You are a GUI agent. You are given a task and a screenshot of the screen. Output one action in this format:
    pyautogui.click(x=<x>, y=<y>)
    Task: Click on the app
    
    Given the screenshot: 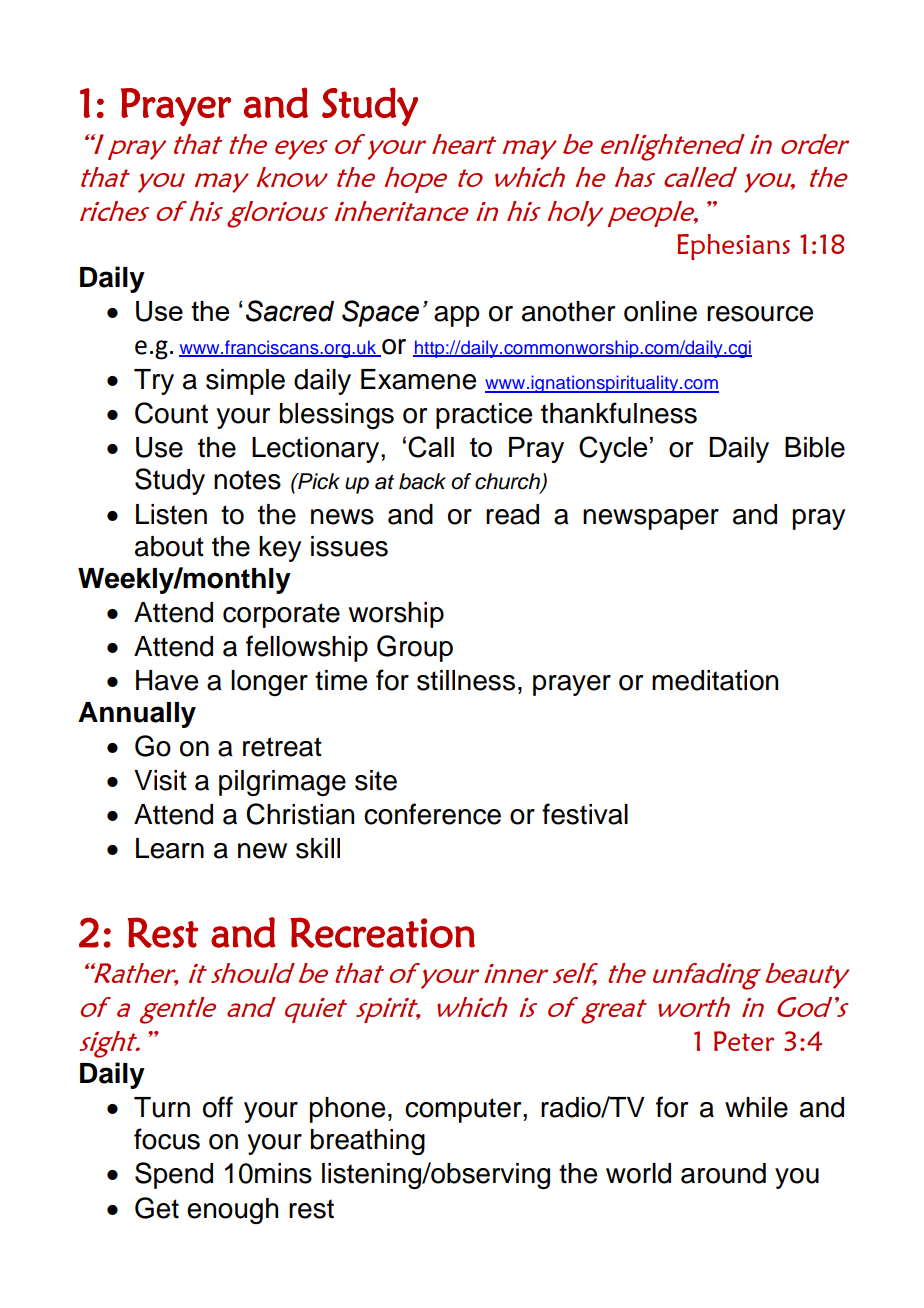 What is the action you would take?
    pyautogui.click(x=457, y=316)
